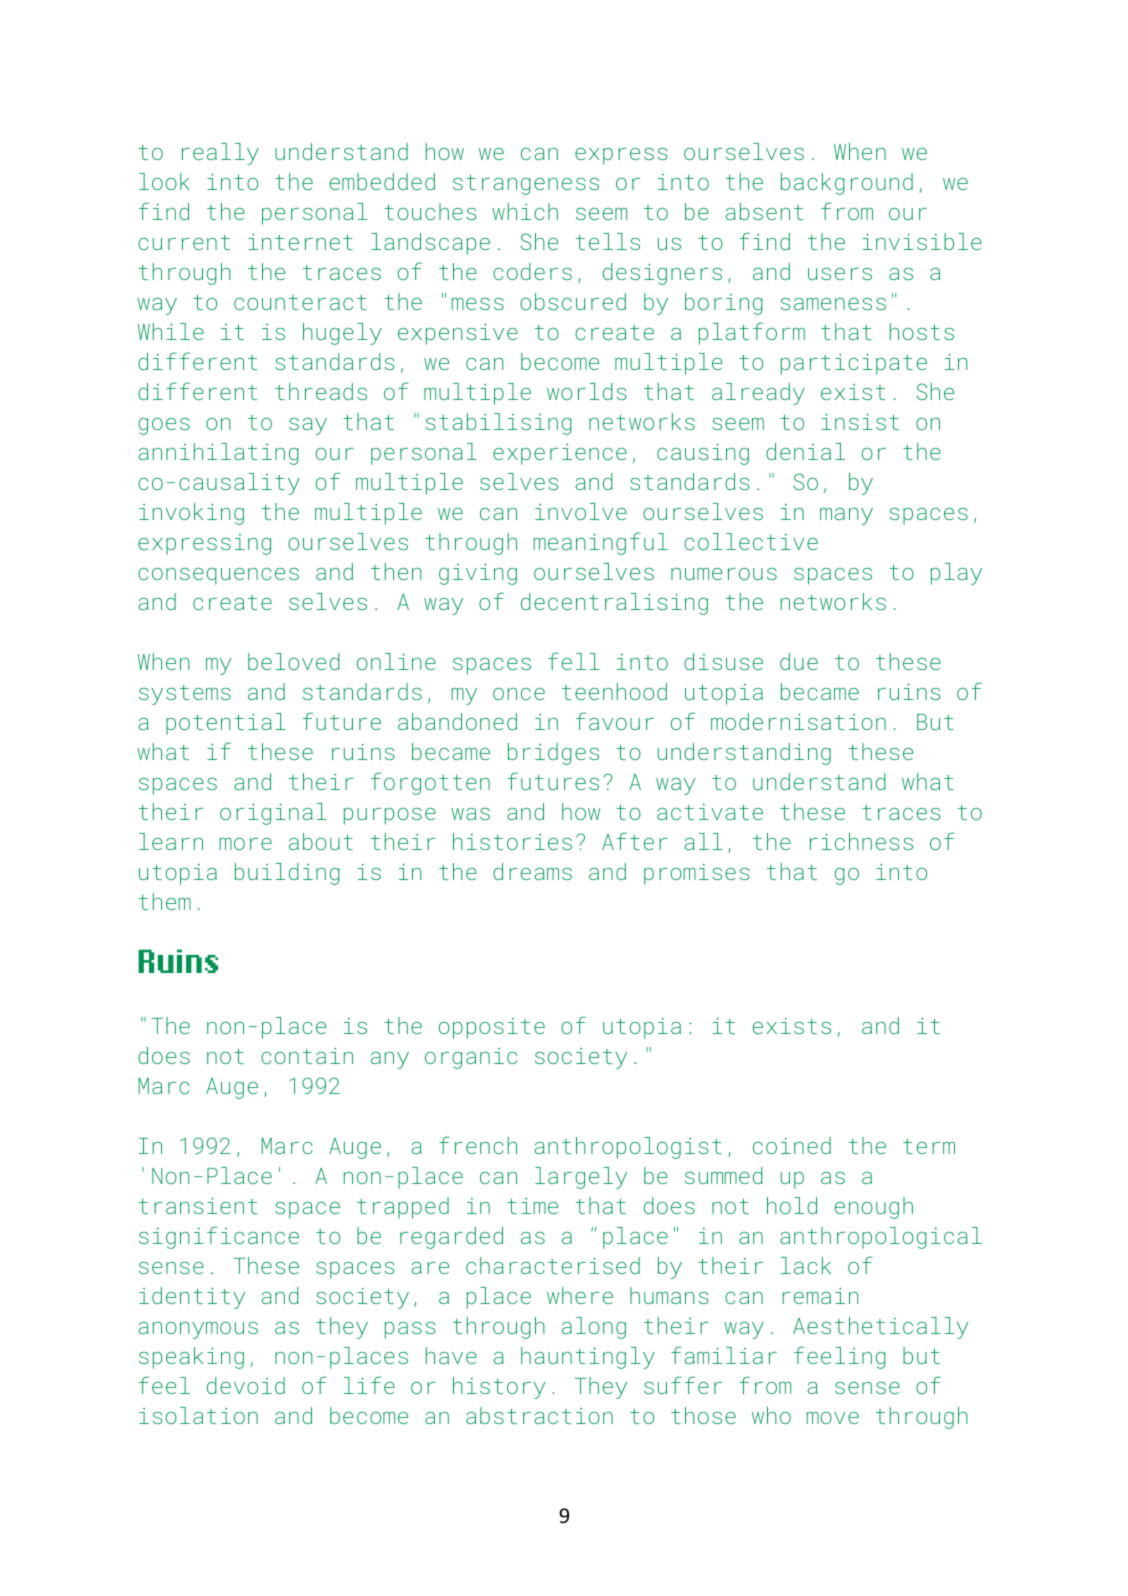 This document has width=1128, height=1596. What do you see at coordinates (847, 184) in the document?
I see `background` at bounding box center [847, 184].
